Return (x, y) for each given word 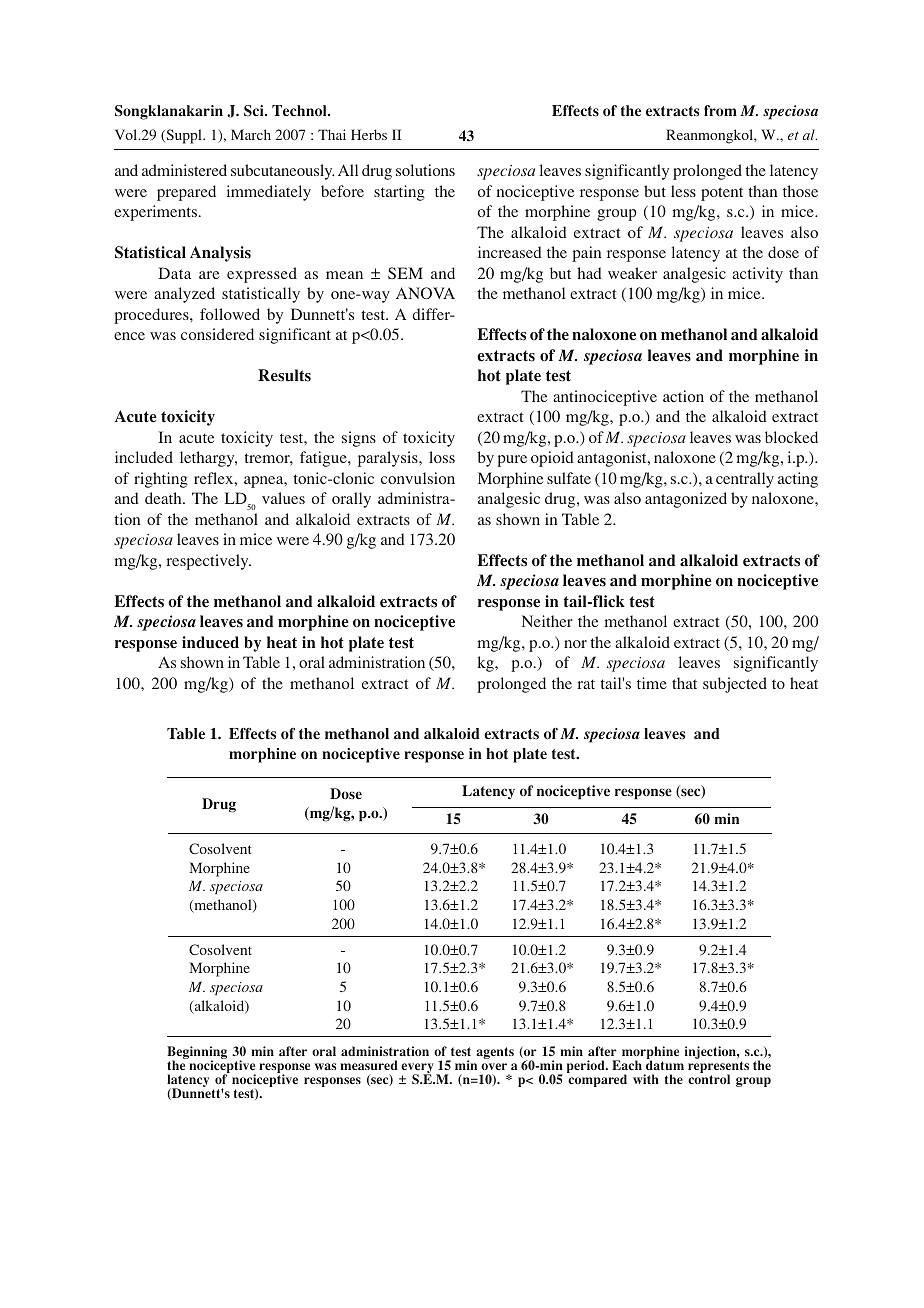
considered (217, 334)
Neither (547, 621)
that (684, 683)
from (720, 110)
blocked (791, 437)
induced (210, 642)
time (652, 683)
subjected (735, 685)
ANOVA (425, 293)
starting (399, 193)
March (251, 134)
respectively (209, 562)
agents (495, 1053)
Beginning (197, 1054)
